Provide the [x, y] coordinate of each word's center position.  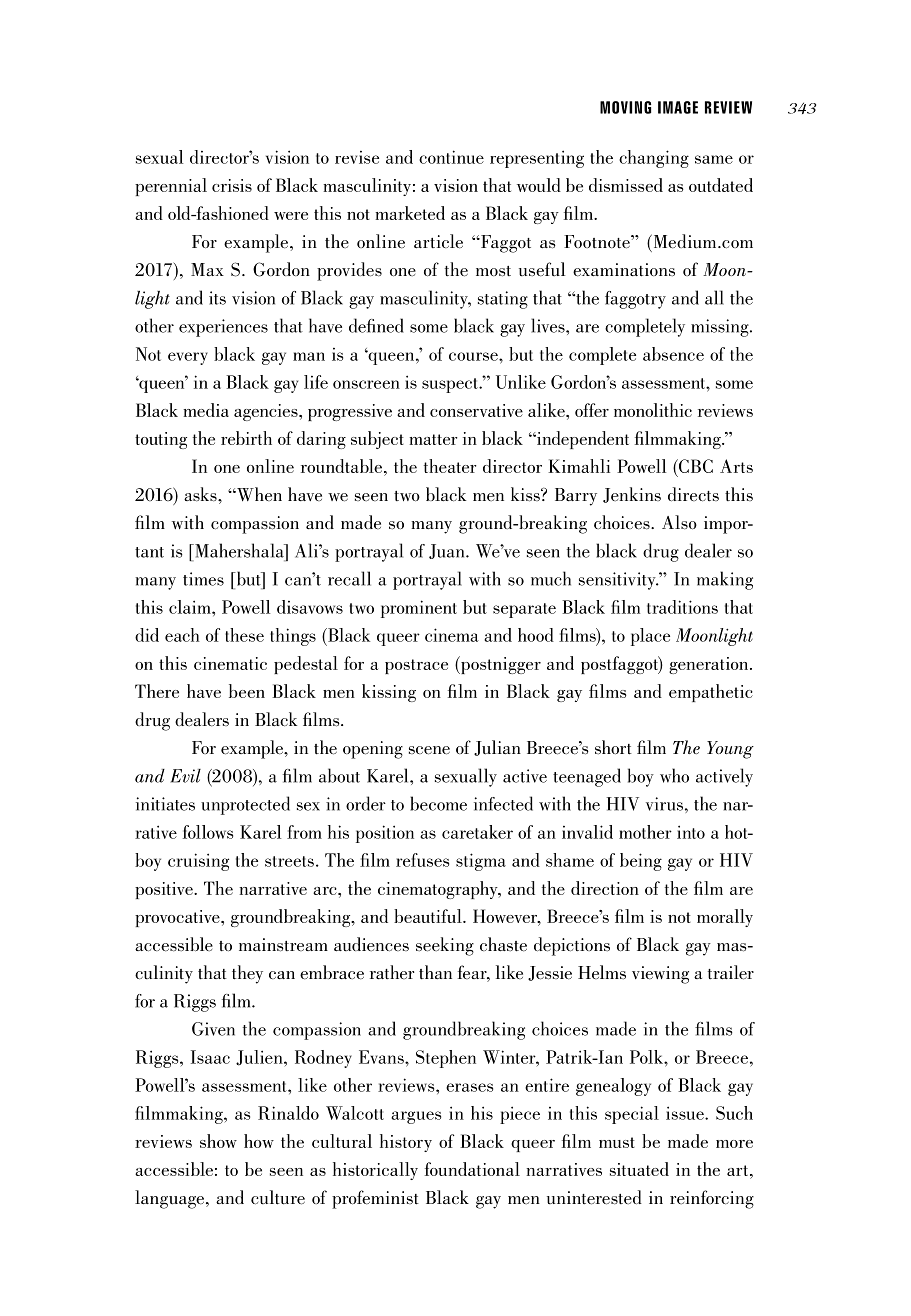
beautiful [429, 916]
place [650, 637]
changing [654, 159]
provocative [178, 918]
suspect [451, 385]
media [206, 410]
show [218, 1141]
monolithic [653, 410]
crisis [232, 185]
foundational [472, 1169]
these [244, 635]
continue [451, 157]
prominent [419, 609]
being [641, 862]
